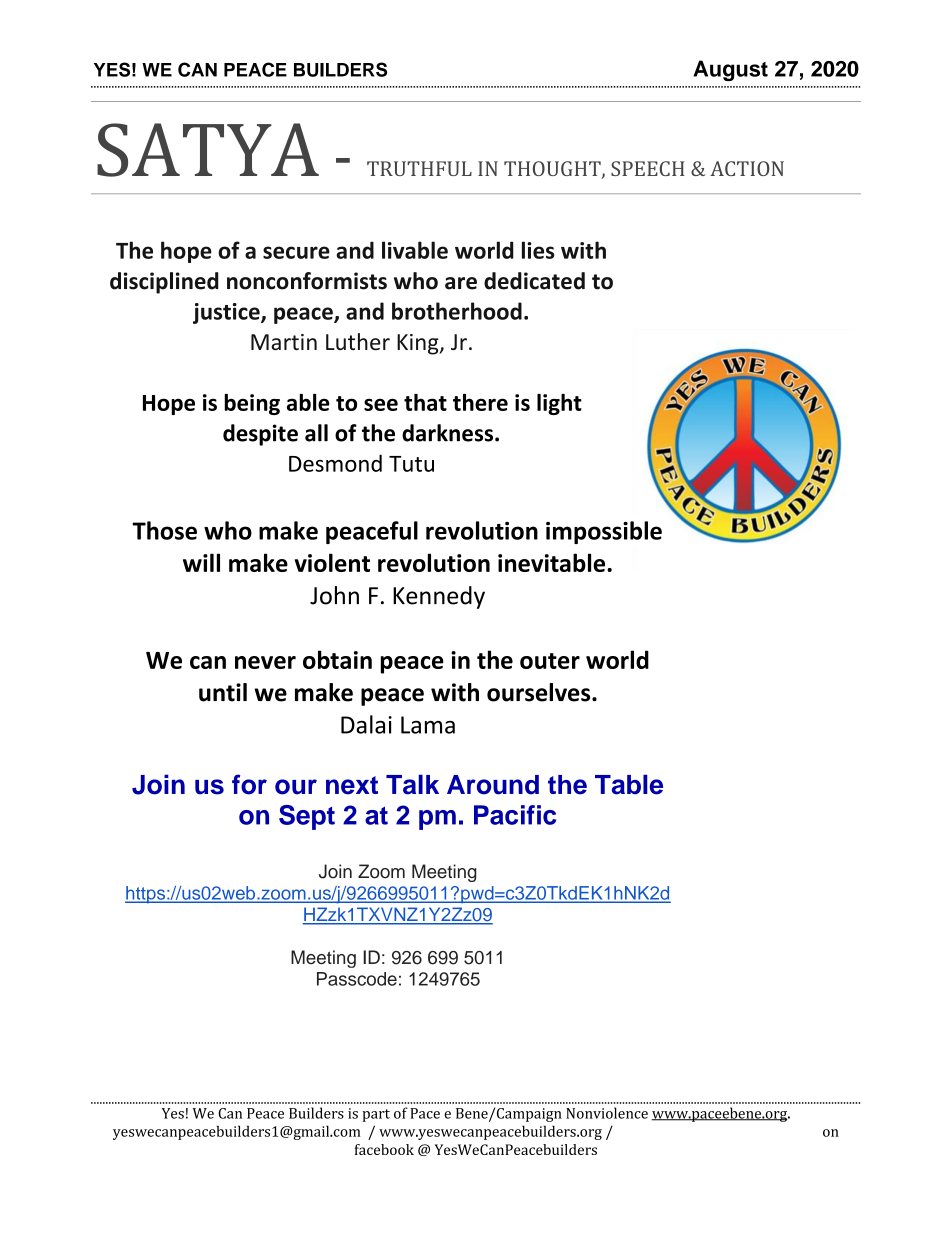 The height and width of the page is (1233, 952). What do you see at coordinates (730, 70) in the page?
I see `August` at bounding box center [730, 70].
